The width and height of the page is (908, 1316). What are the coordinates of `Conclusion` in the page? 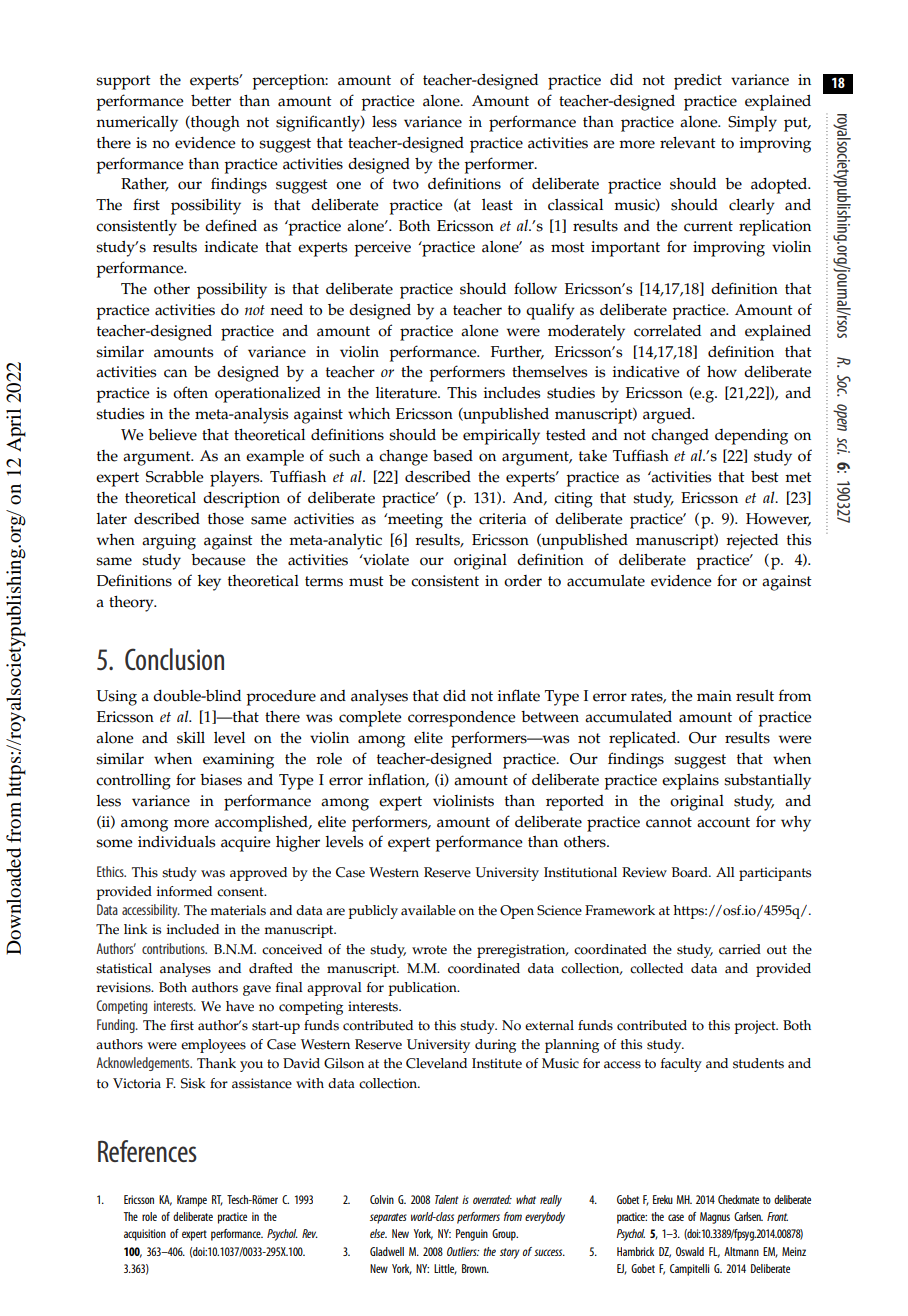 It's located at (174, 659).
